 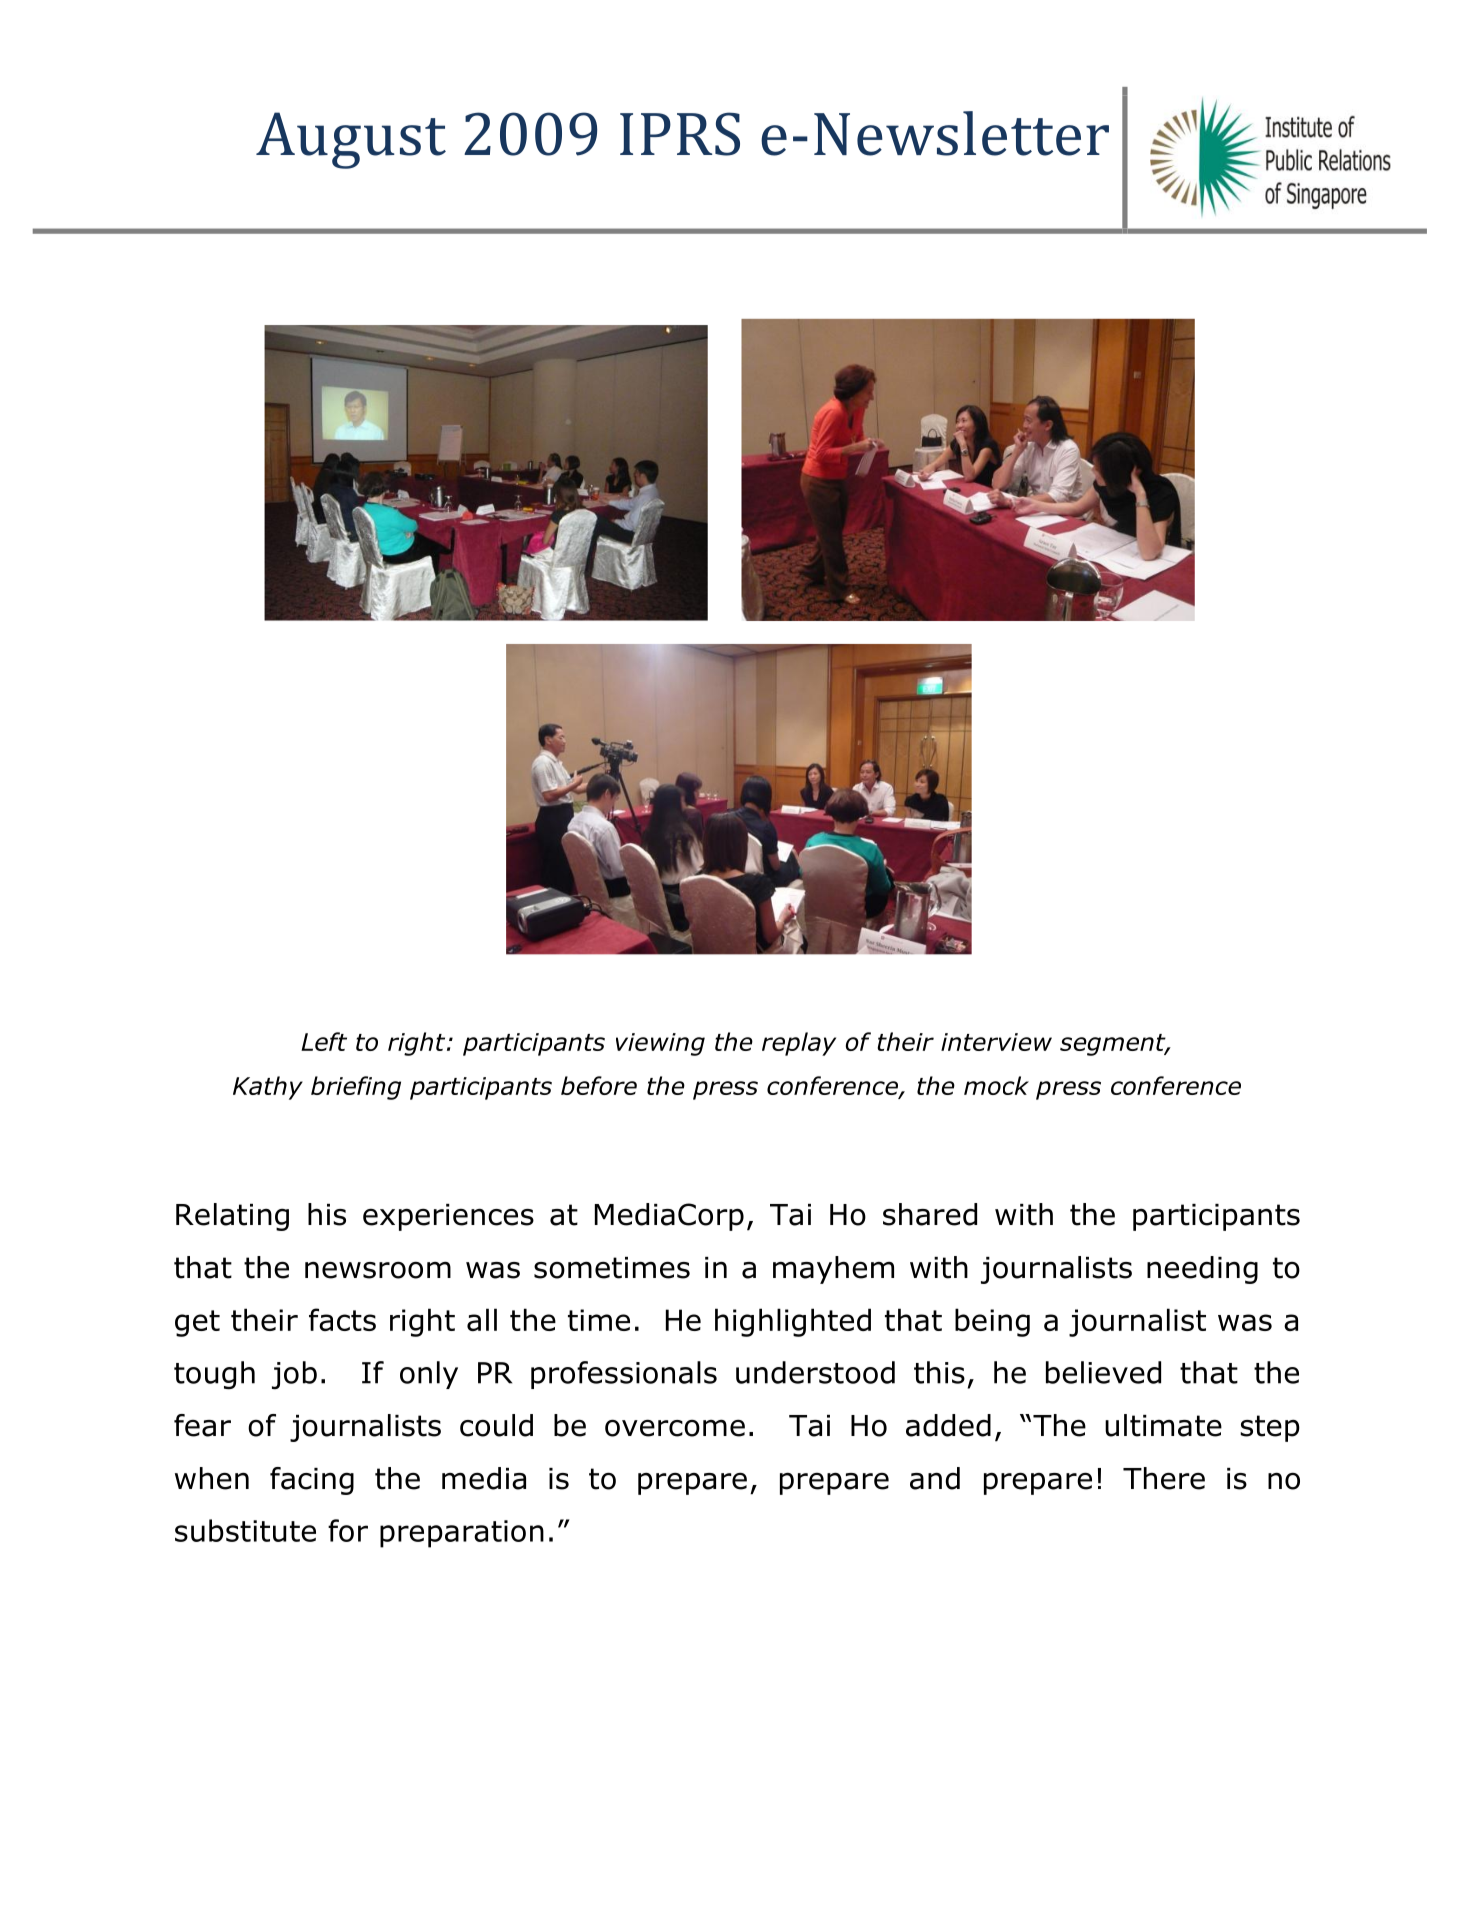 I want to click on before, so click(x=599, y=1085).
